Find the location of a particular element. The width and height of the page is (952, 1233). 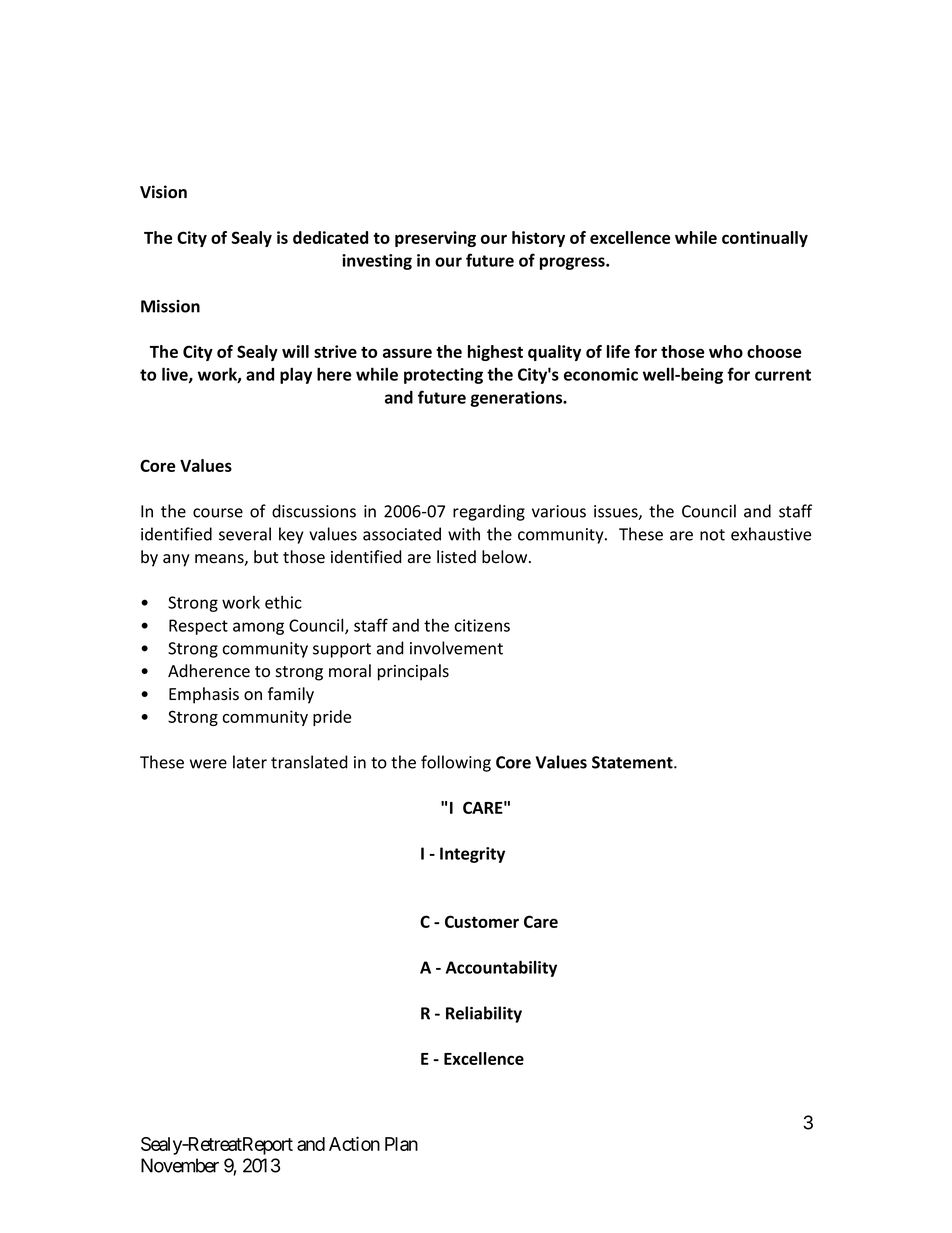

were is located at coordinates (208, 764).
